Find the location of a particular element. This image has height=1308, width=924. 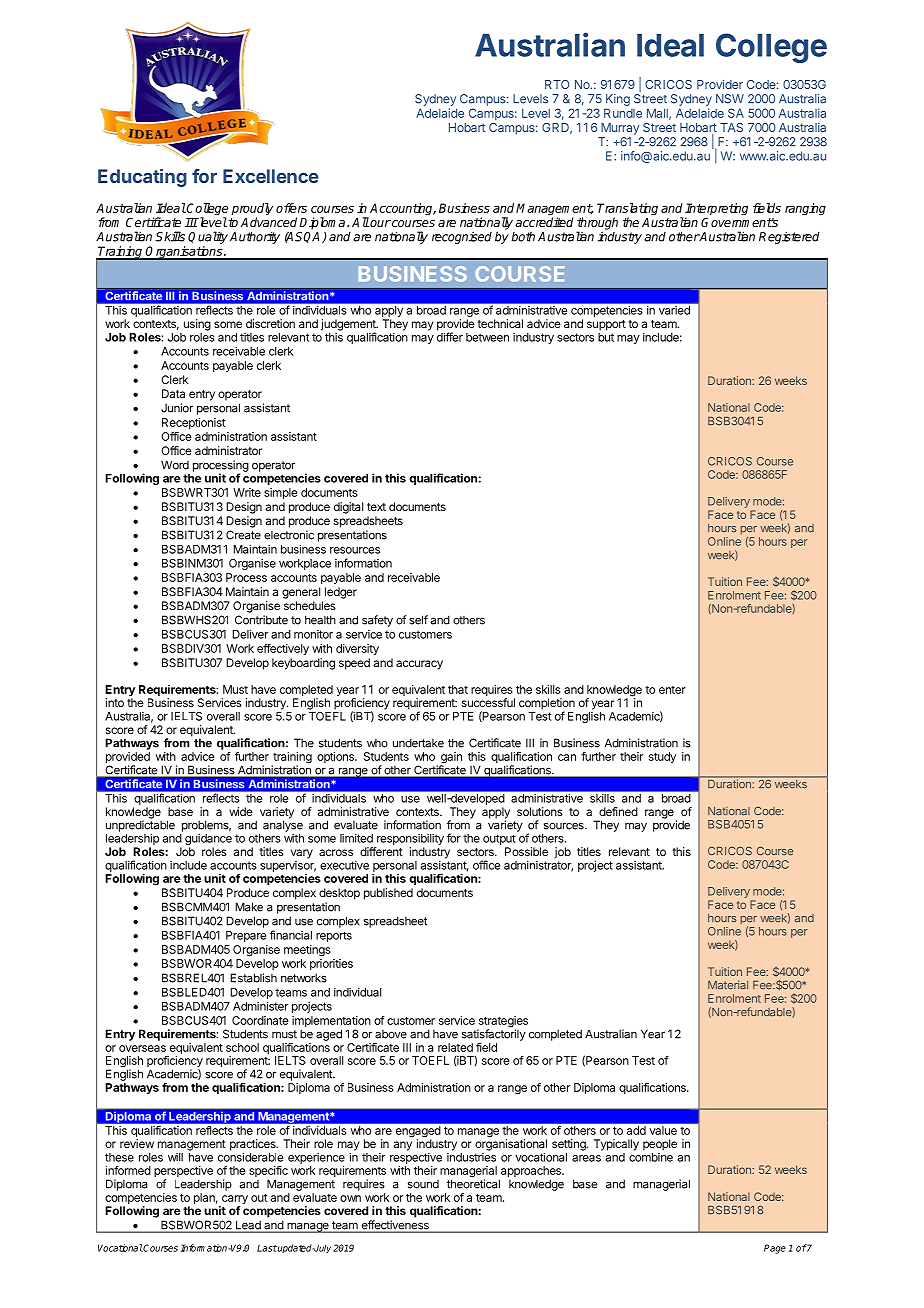

RTO is located at coordinates (557, 84).
